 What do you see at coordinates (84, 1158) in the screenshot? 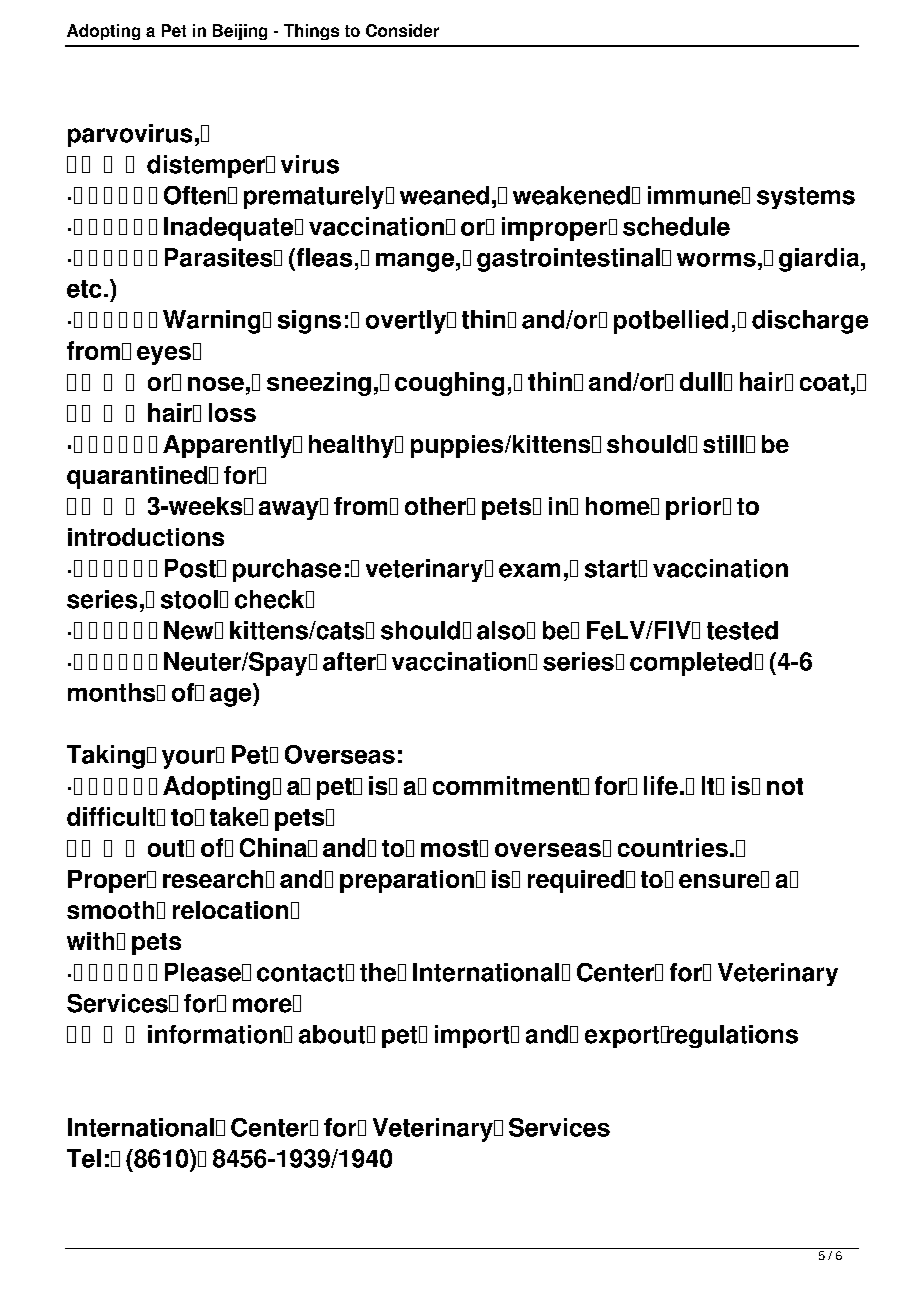
I see `Tel` at bounding box center [84, 1158].
